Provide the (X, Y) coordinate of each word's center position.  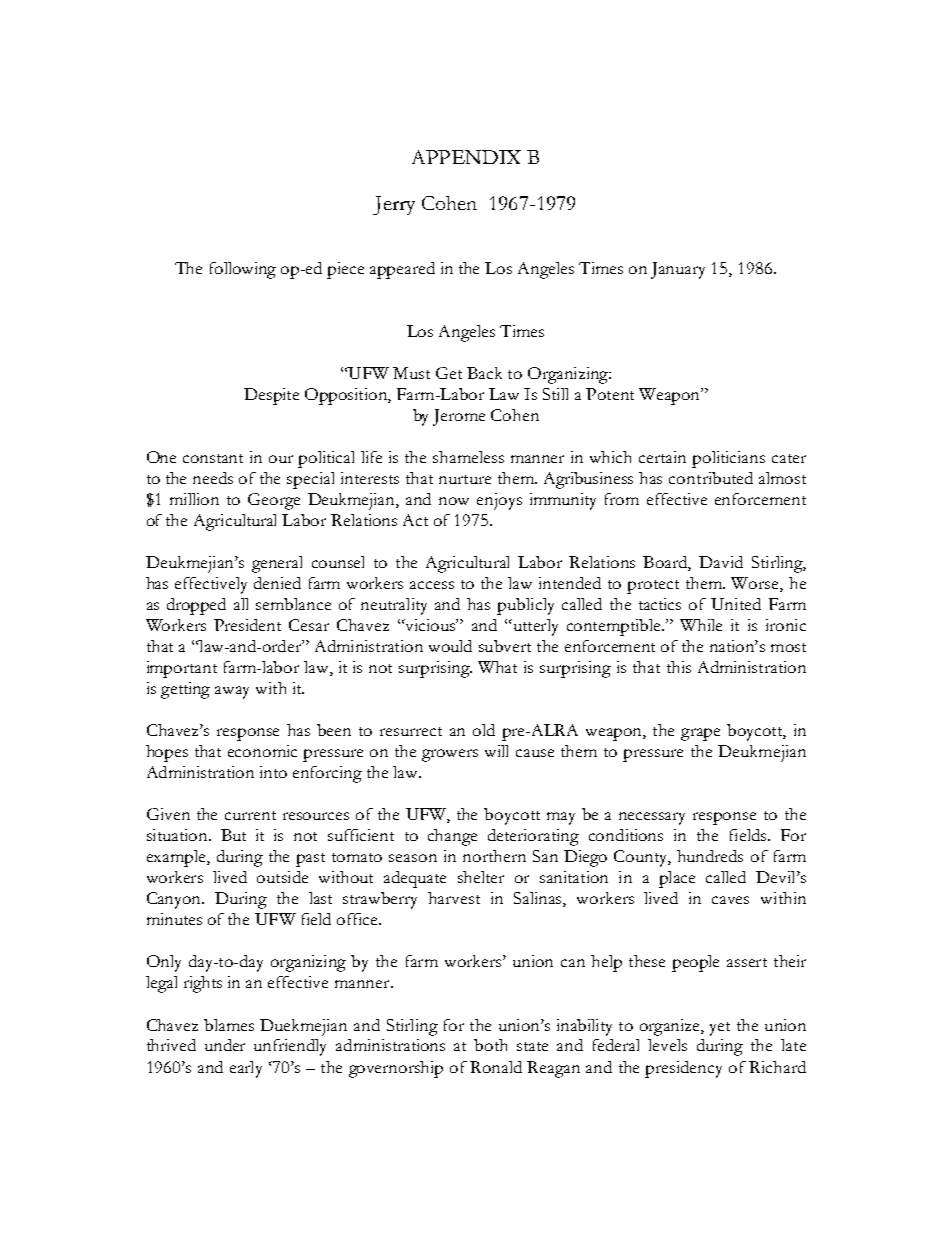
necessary (652, 818)
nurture (465, 479)
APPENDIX (466, 157)
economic (262, 751)
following (243, 270)
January (678, 270)
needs (213, 478)
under (225, 1045)
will (496, 751)
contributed (711, 478)
